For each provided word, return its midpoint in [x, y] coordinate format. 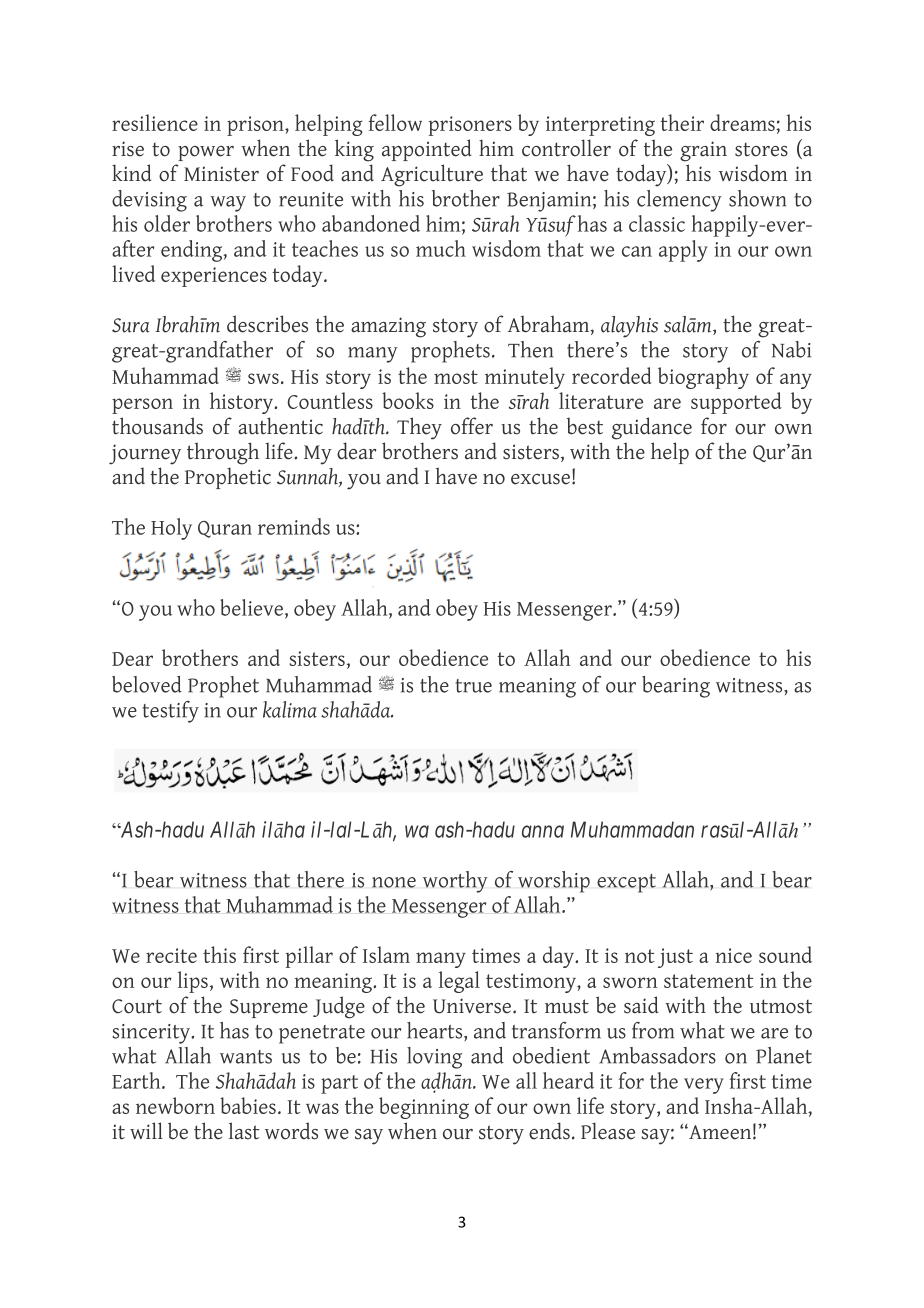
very [704, 1086]
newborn [175, 1105]
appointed [426, 150]
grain [703, 151]
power [206, 153]
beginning [424, 1108]
